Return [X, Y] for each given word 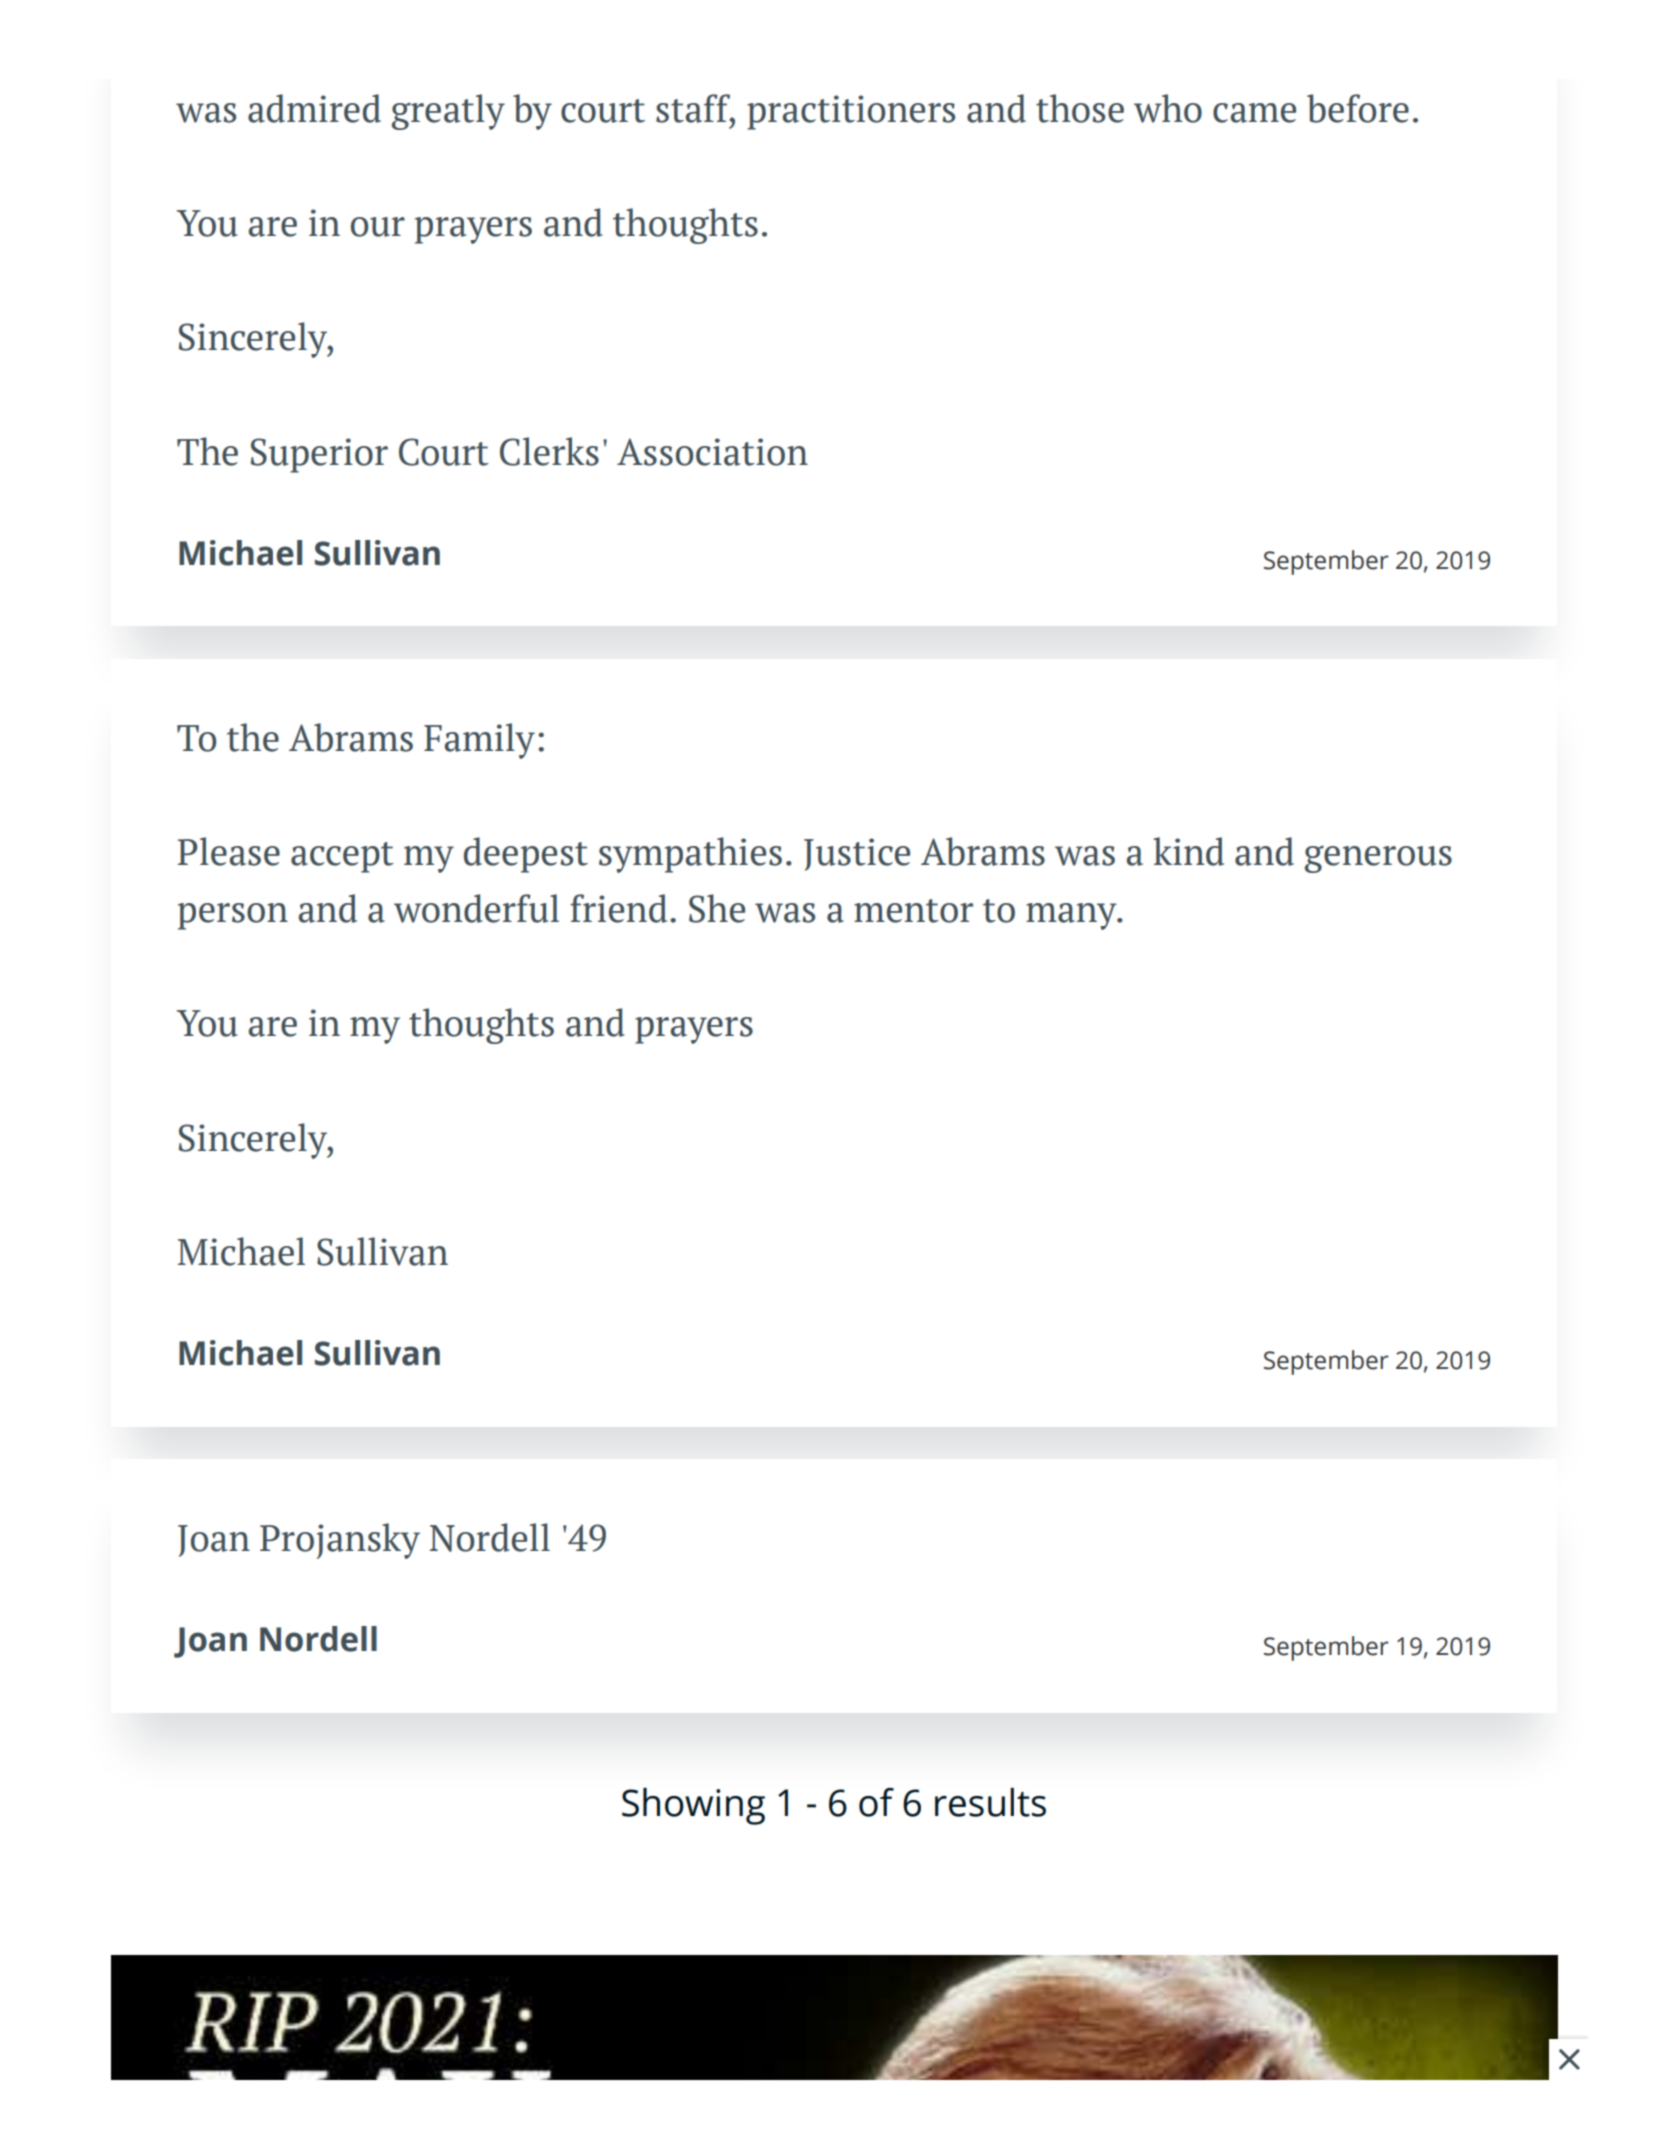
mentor [913, 911]
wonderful [476, 908]
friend [618, 908]
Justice [857, 854]
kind [1188, 851]
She [717, 908]
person [233, 916]
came [1254, 113]
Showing [693, 1806]
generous [1378, 859]
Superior [319, 455]
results [990, 1802]
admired [314, 108]
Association [712, 452]
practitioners [851, 112]
